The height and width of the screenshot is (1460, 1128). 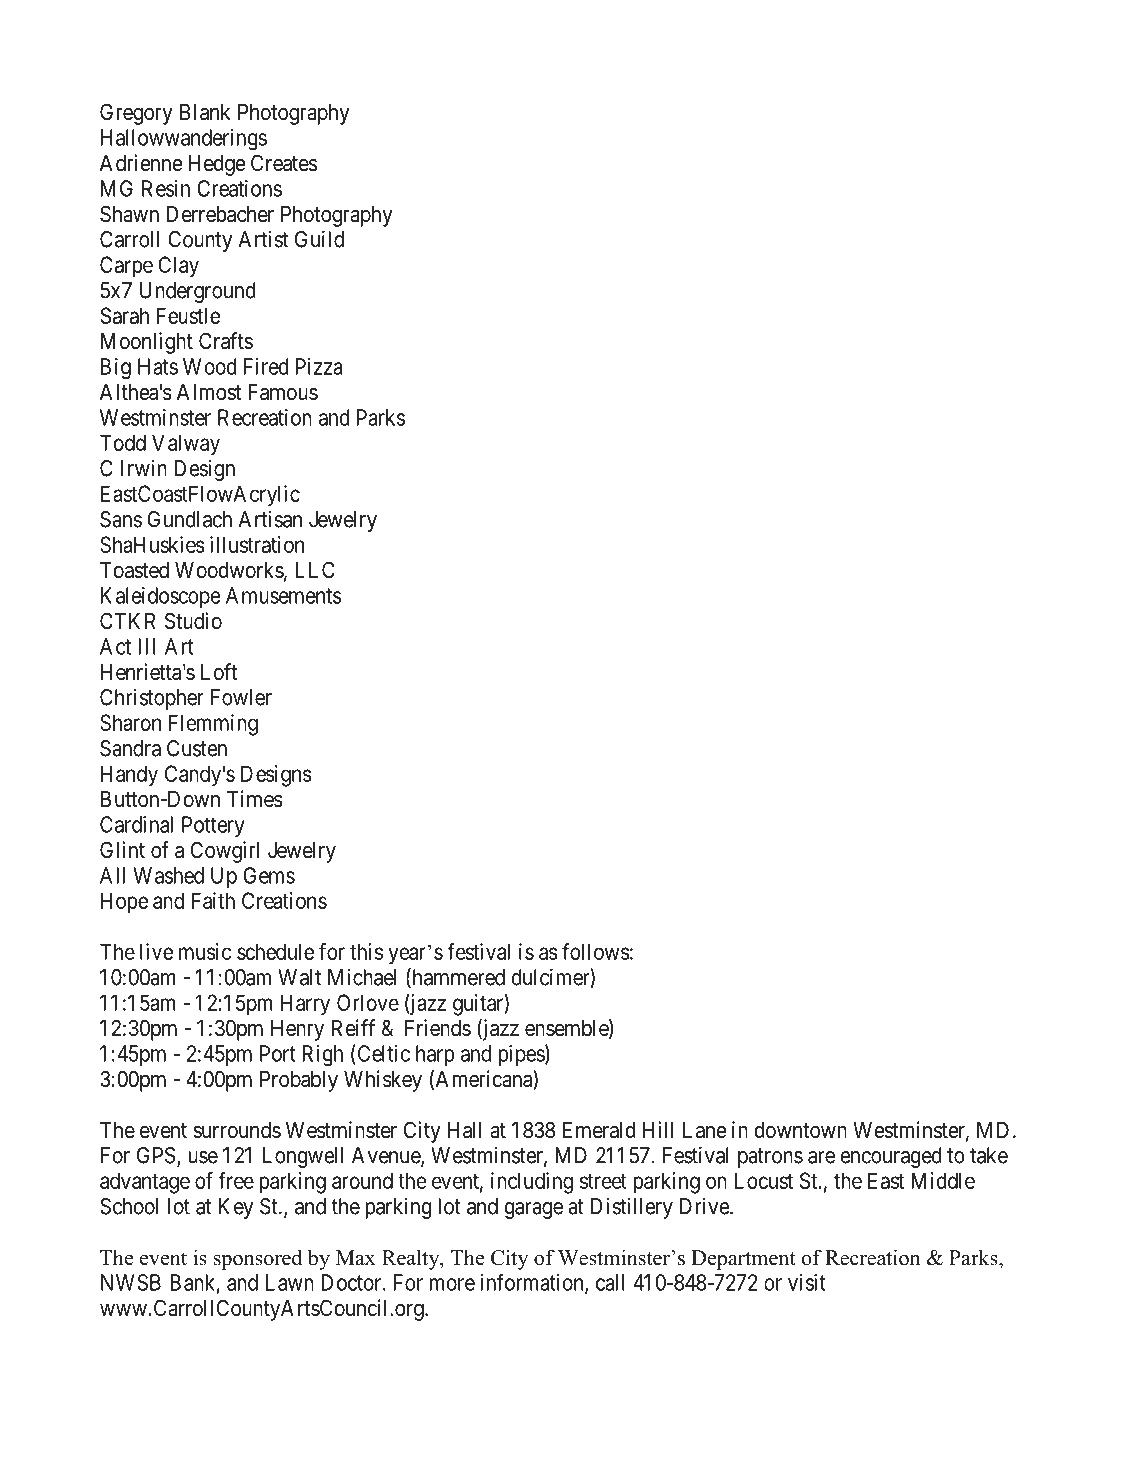 I want to click on Creates, so click(x=284, y=163).
